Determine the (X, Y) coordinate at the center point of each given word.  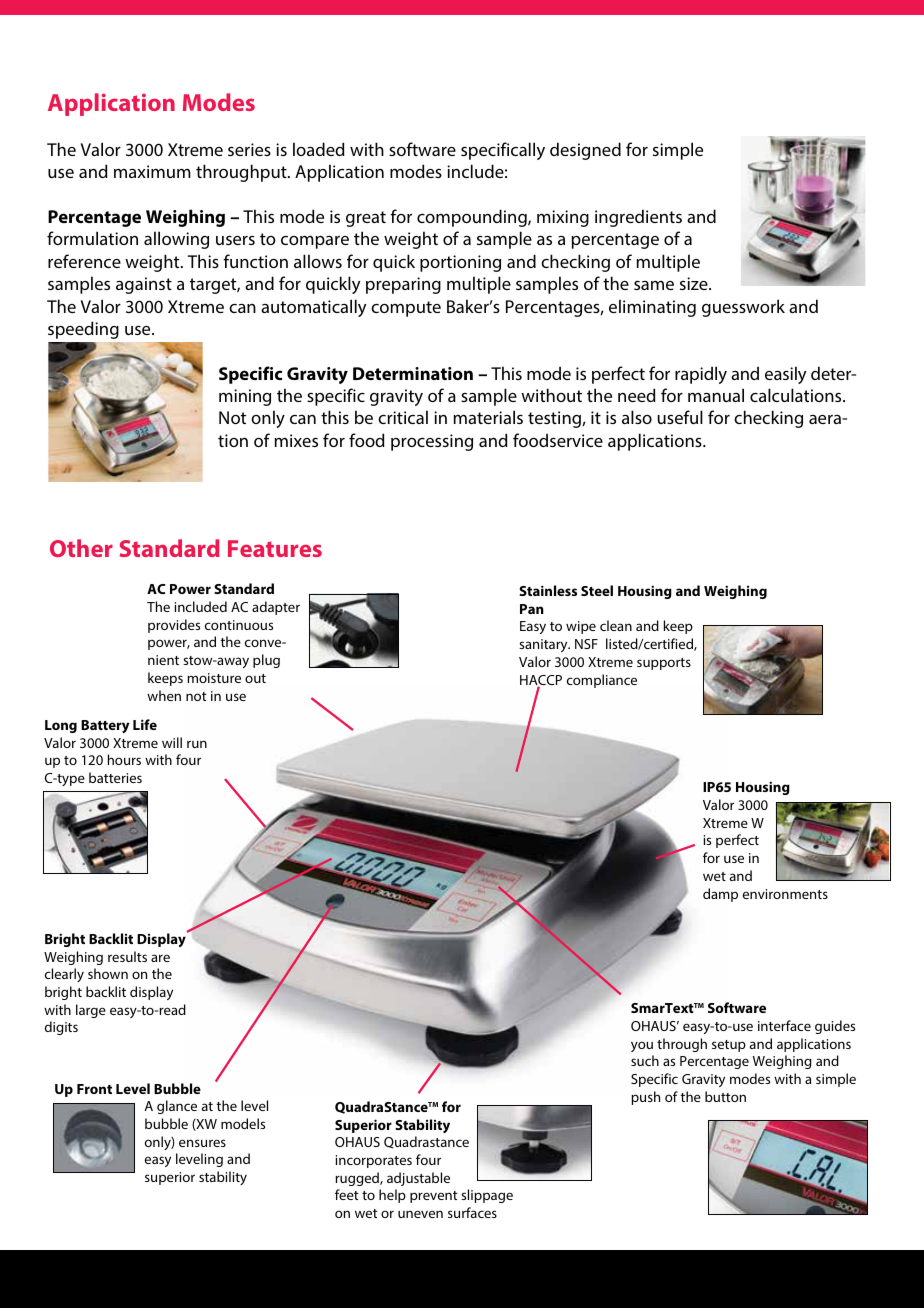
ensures (202, 1143)
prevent (434, 1197)
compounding (473, 218)
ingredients (638, 218)
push (645, 1098)
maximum (152, 171)
